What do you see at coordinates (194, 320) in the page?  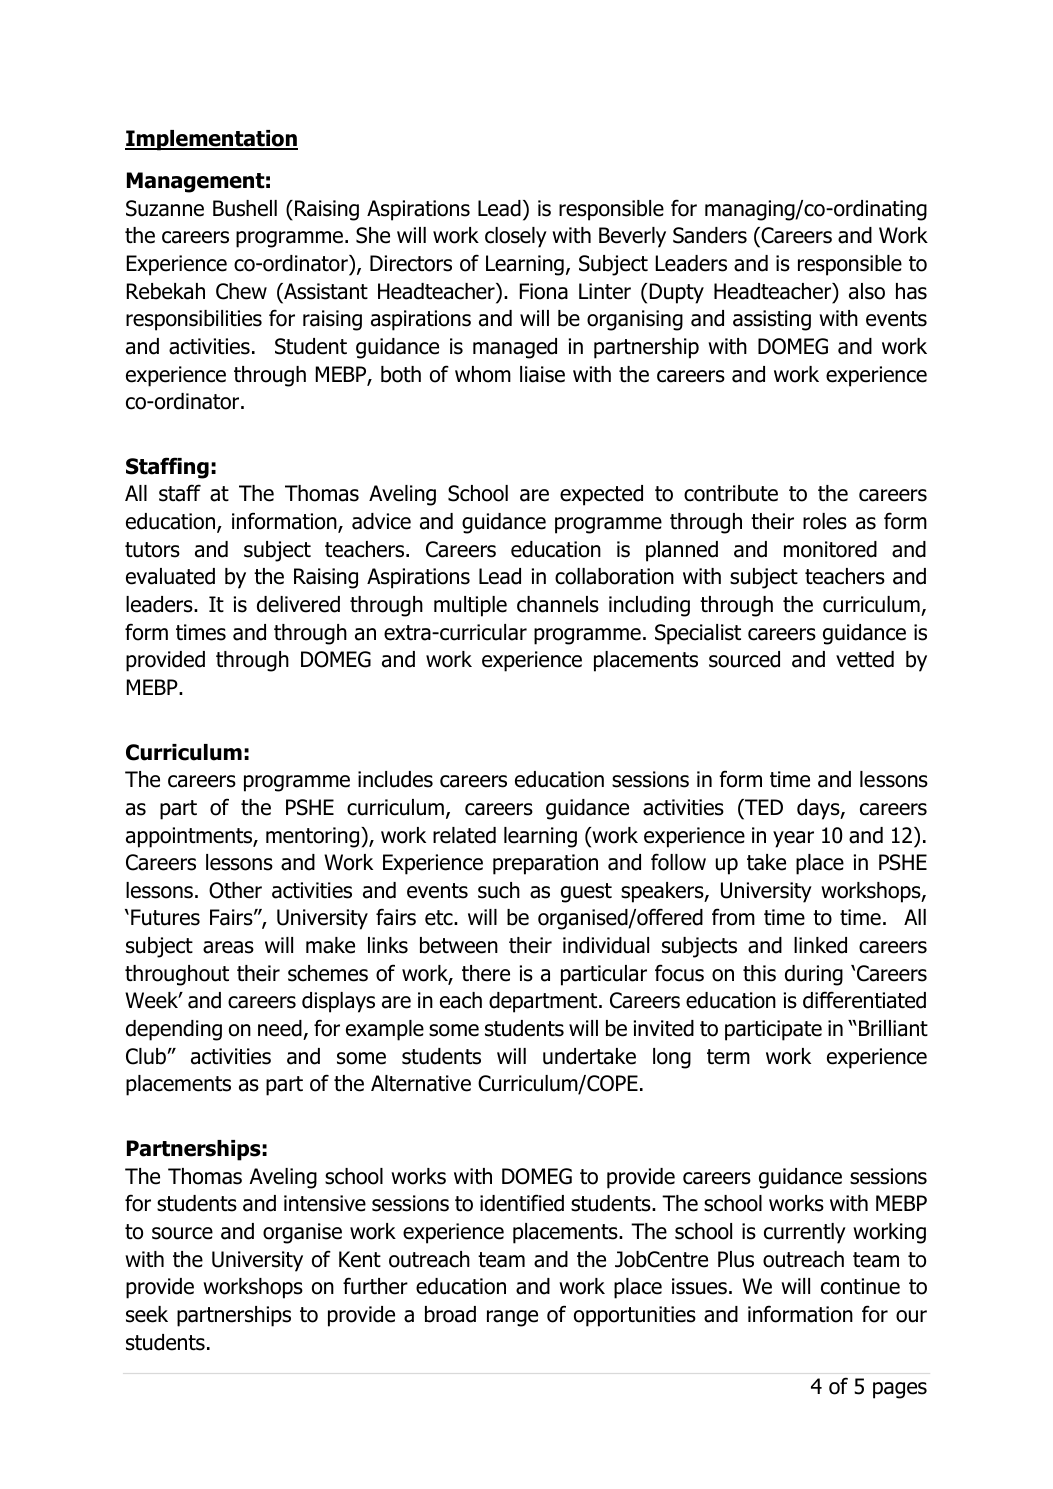 I see `responsibilities` at bounding box center [194, 320].
